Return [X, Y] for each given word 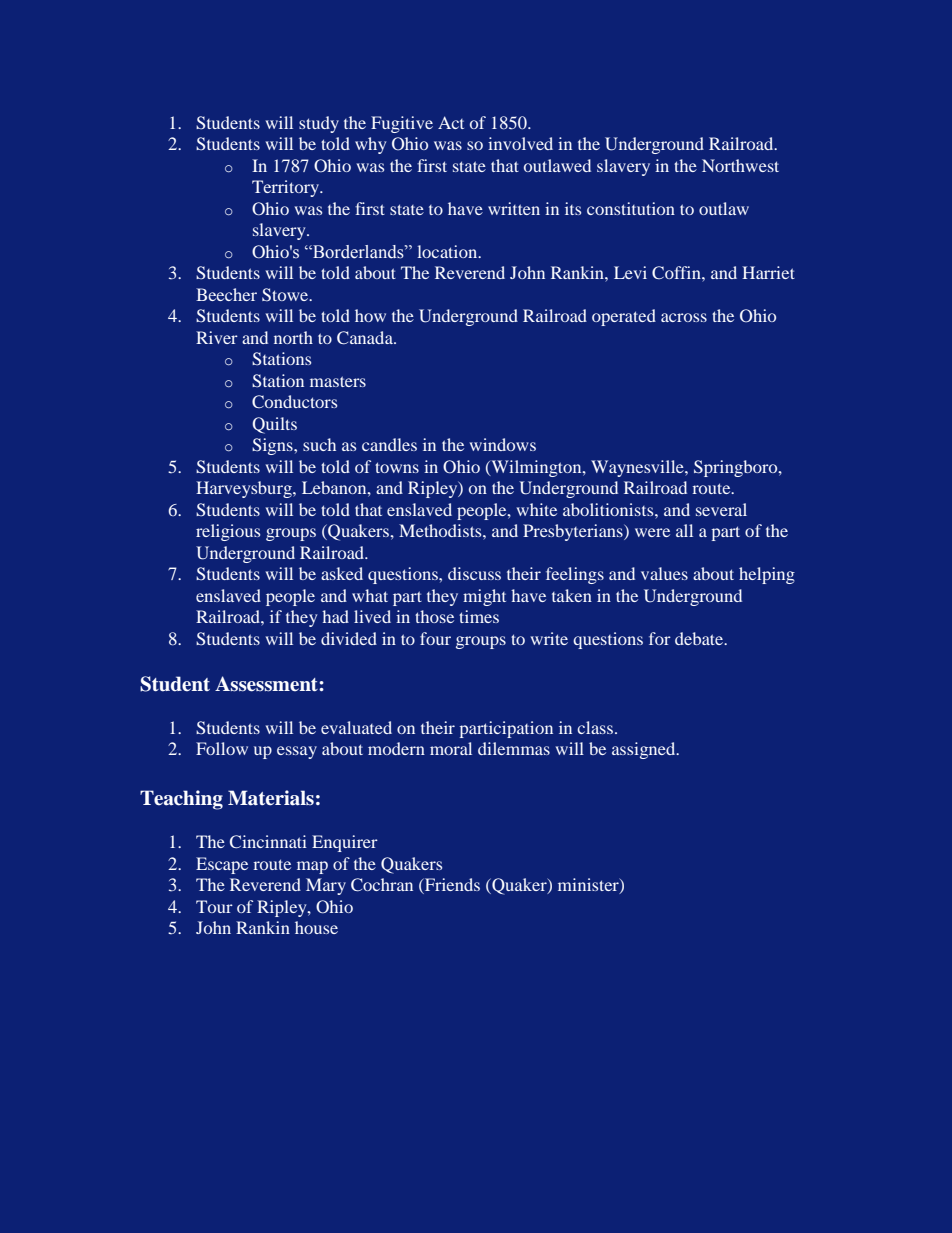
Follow [222, 748]
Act [451, 122]
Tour [214, 906]
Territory [287, 188]
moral [451, 748]
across [684, 317]
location [448, 251]
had [335, 616]
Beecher [226, 294]
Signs [273, 446]
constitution [631, 208]
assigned [645, 750]
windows [502, 444]
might [484, 597]
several [721, 509]
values [664, 573]
